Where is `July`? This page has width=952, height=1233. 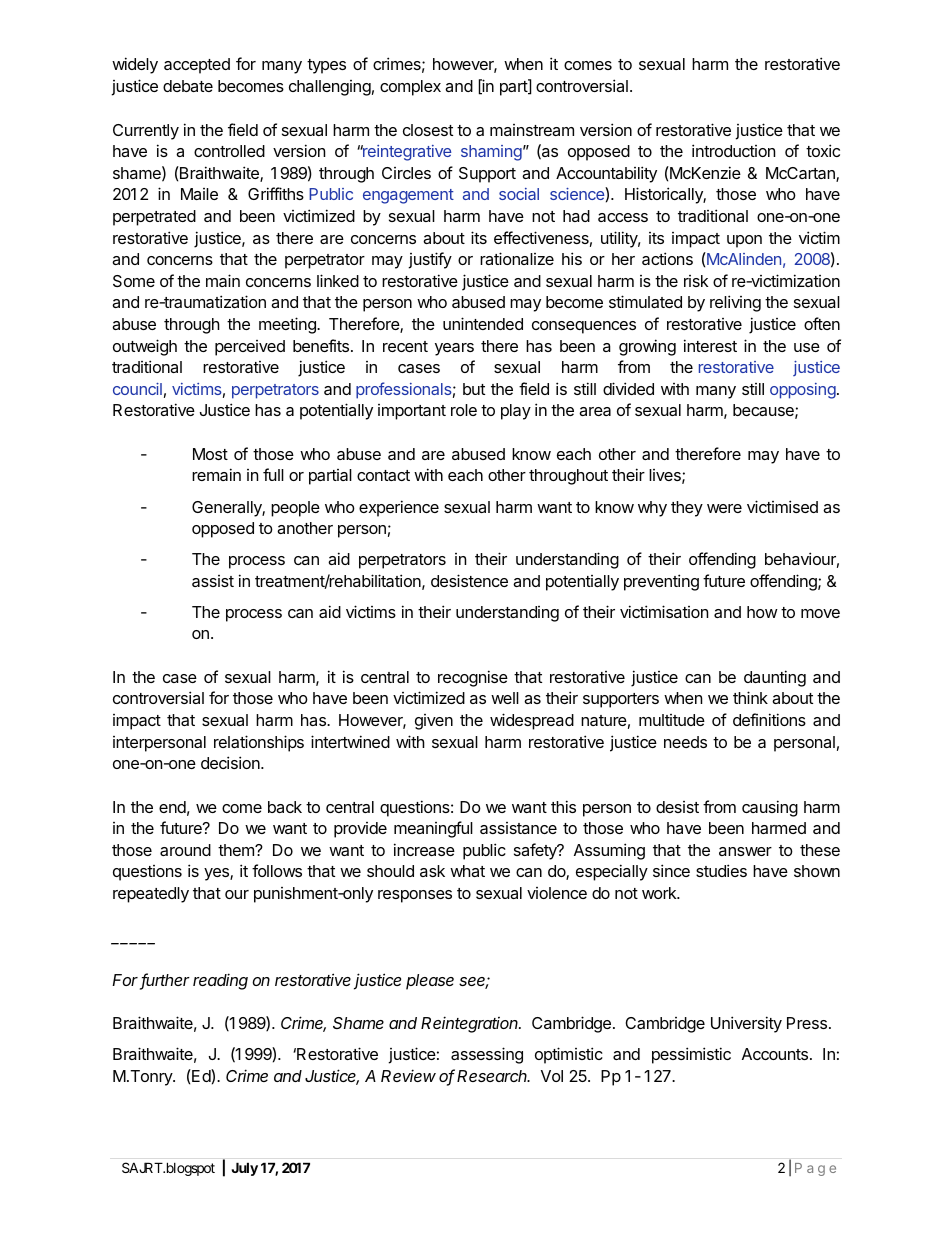
July is located at coordinates (245, 1169).
